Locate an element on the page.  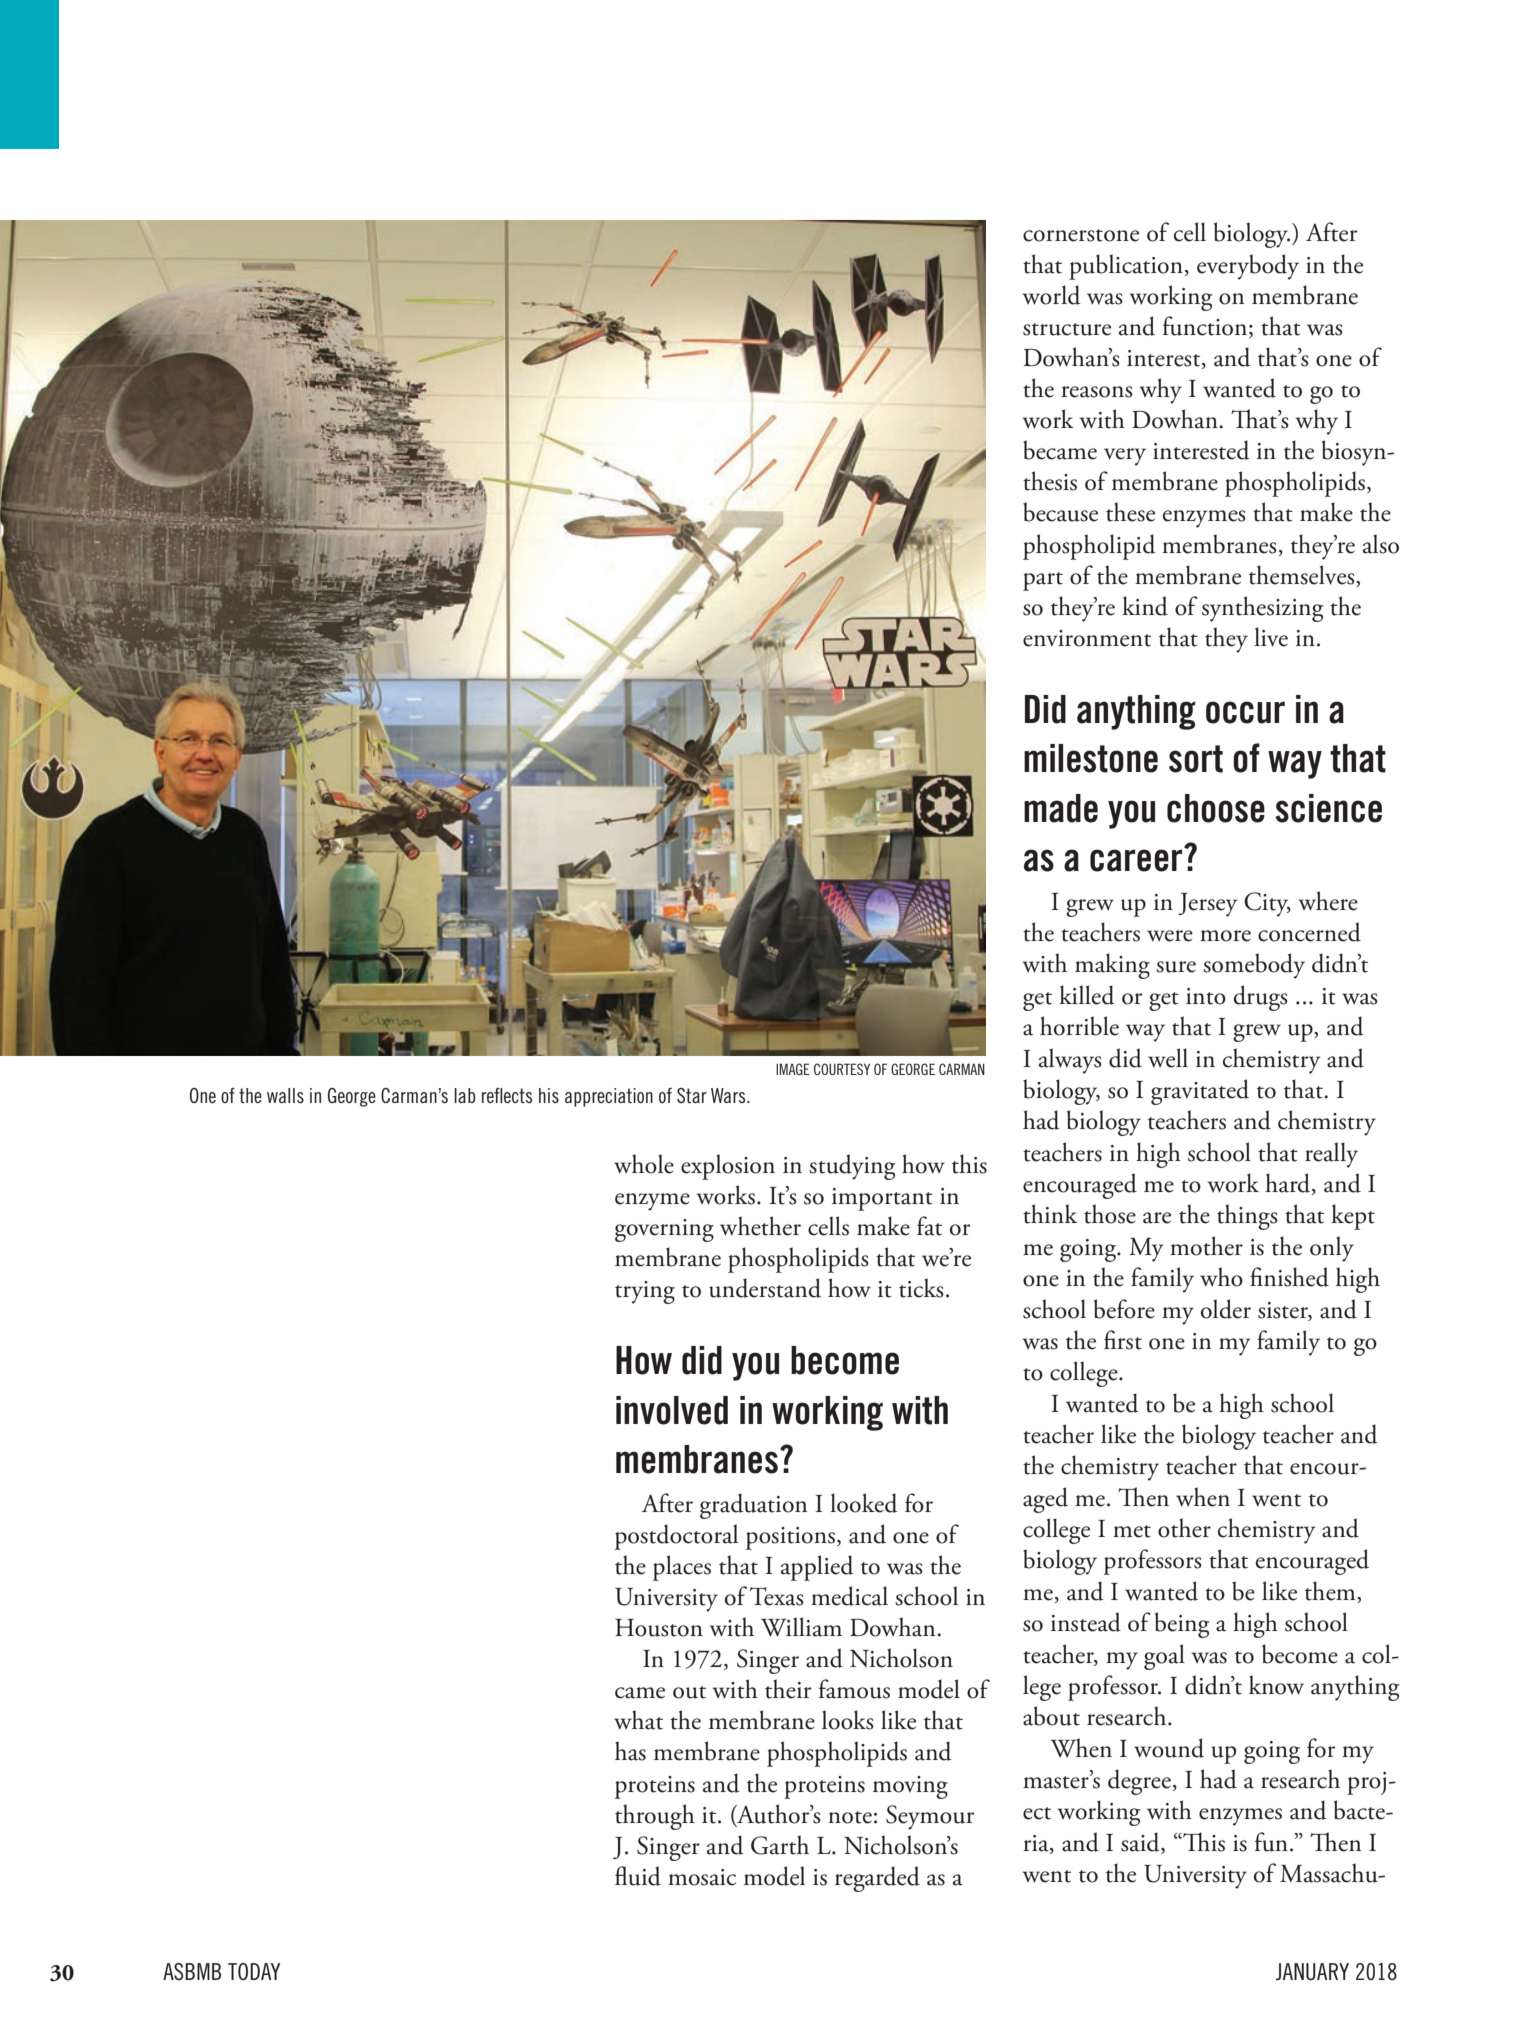
understand is located at coordinates (765, 1288).
